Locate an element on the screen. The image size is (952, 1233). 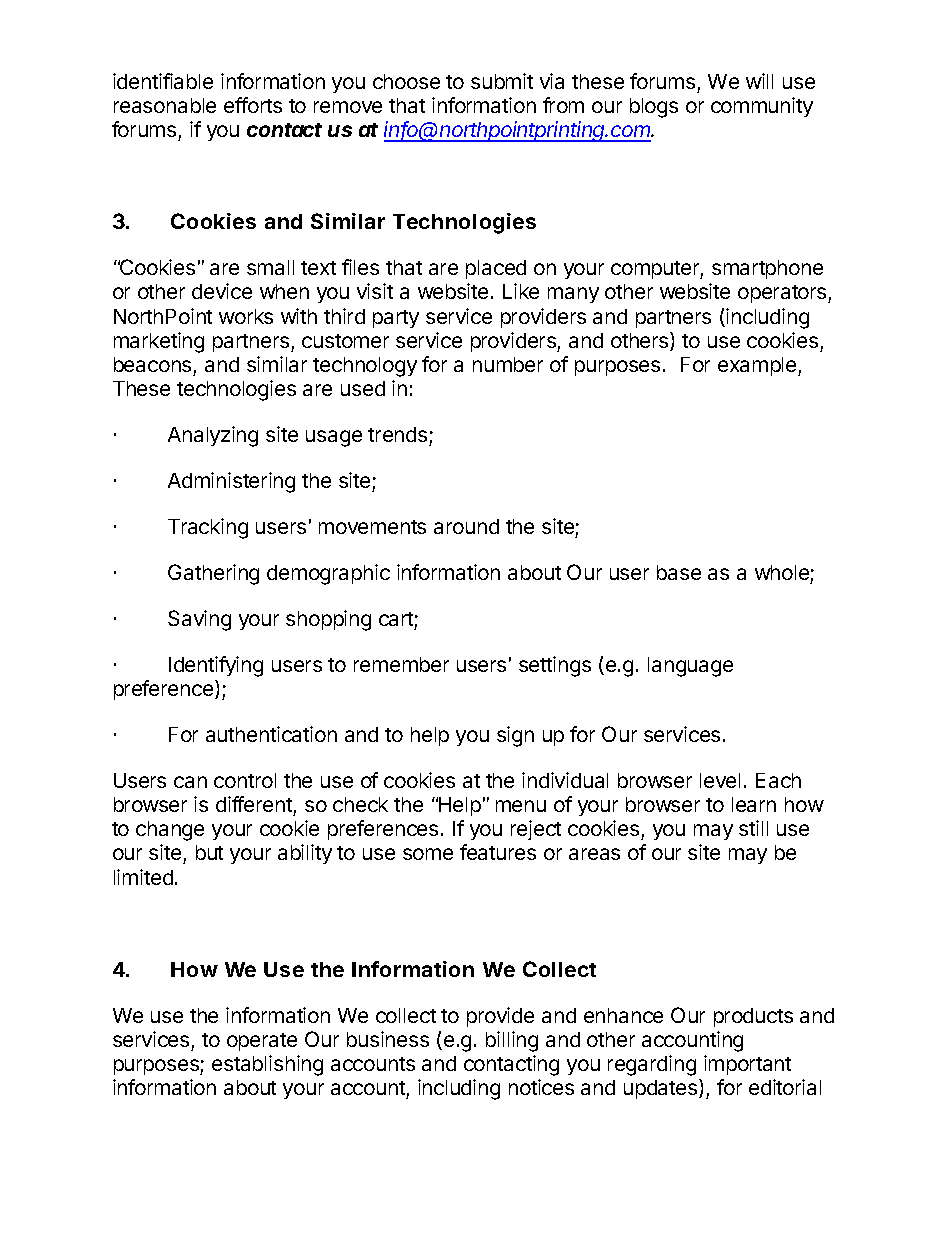
number is located at coordinates (508, 364).
